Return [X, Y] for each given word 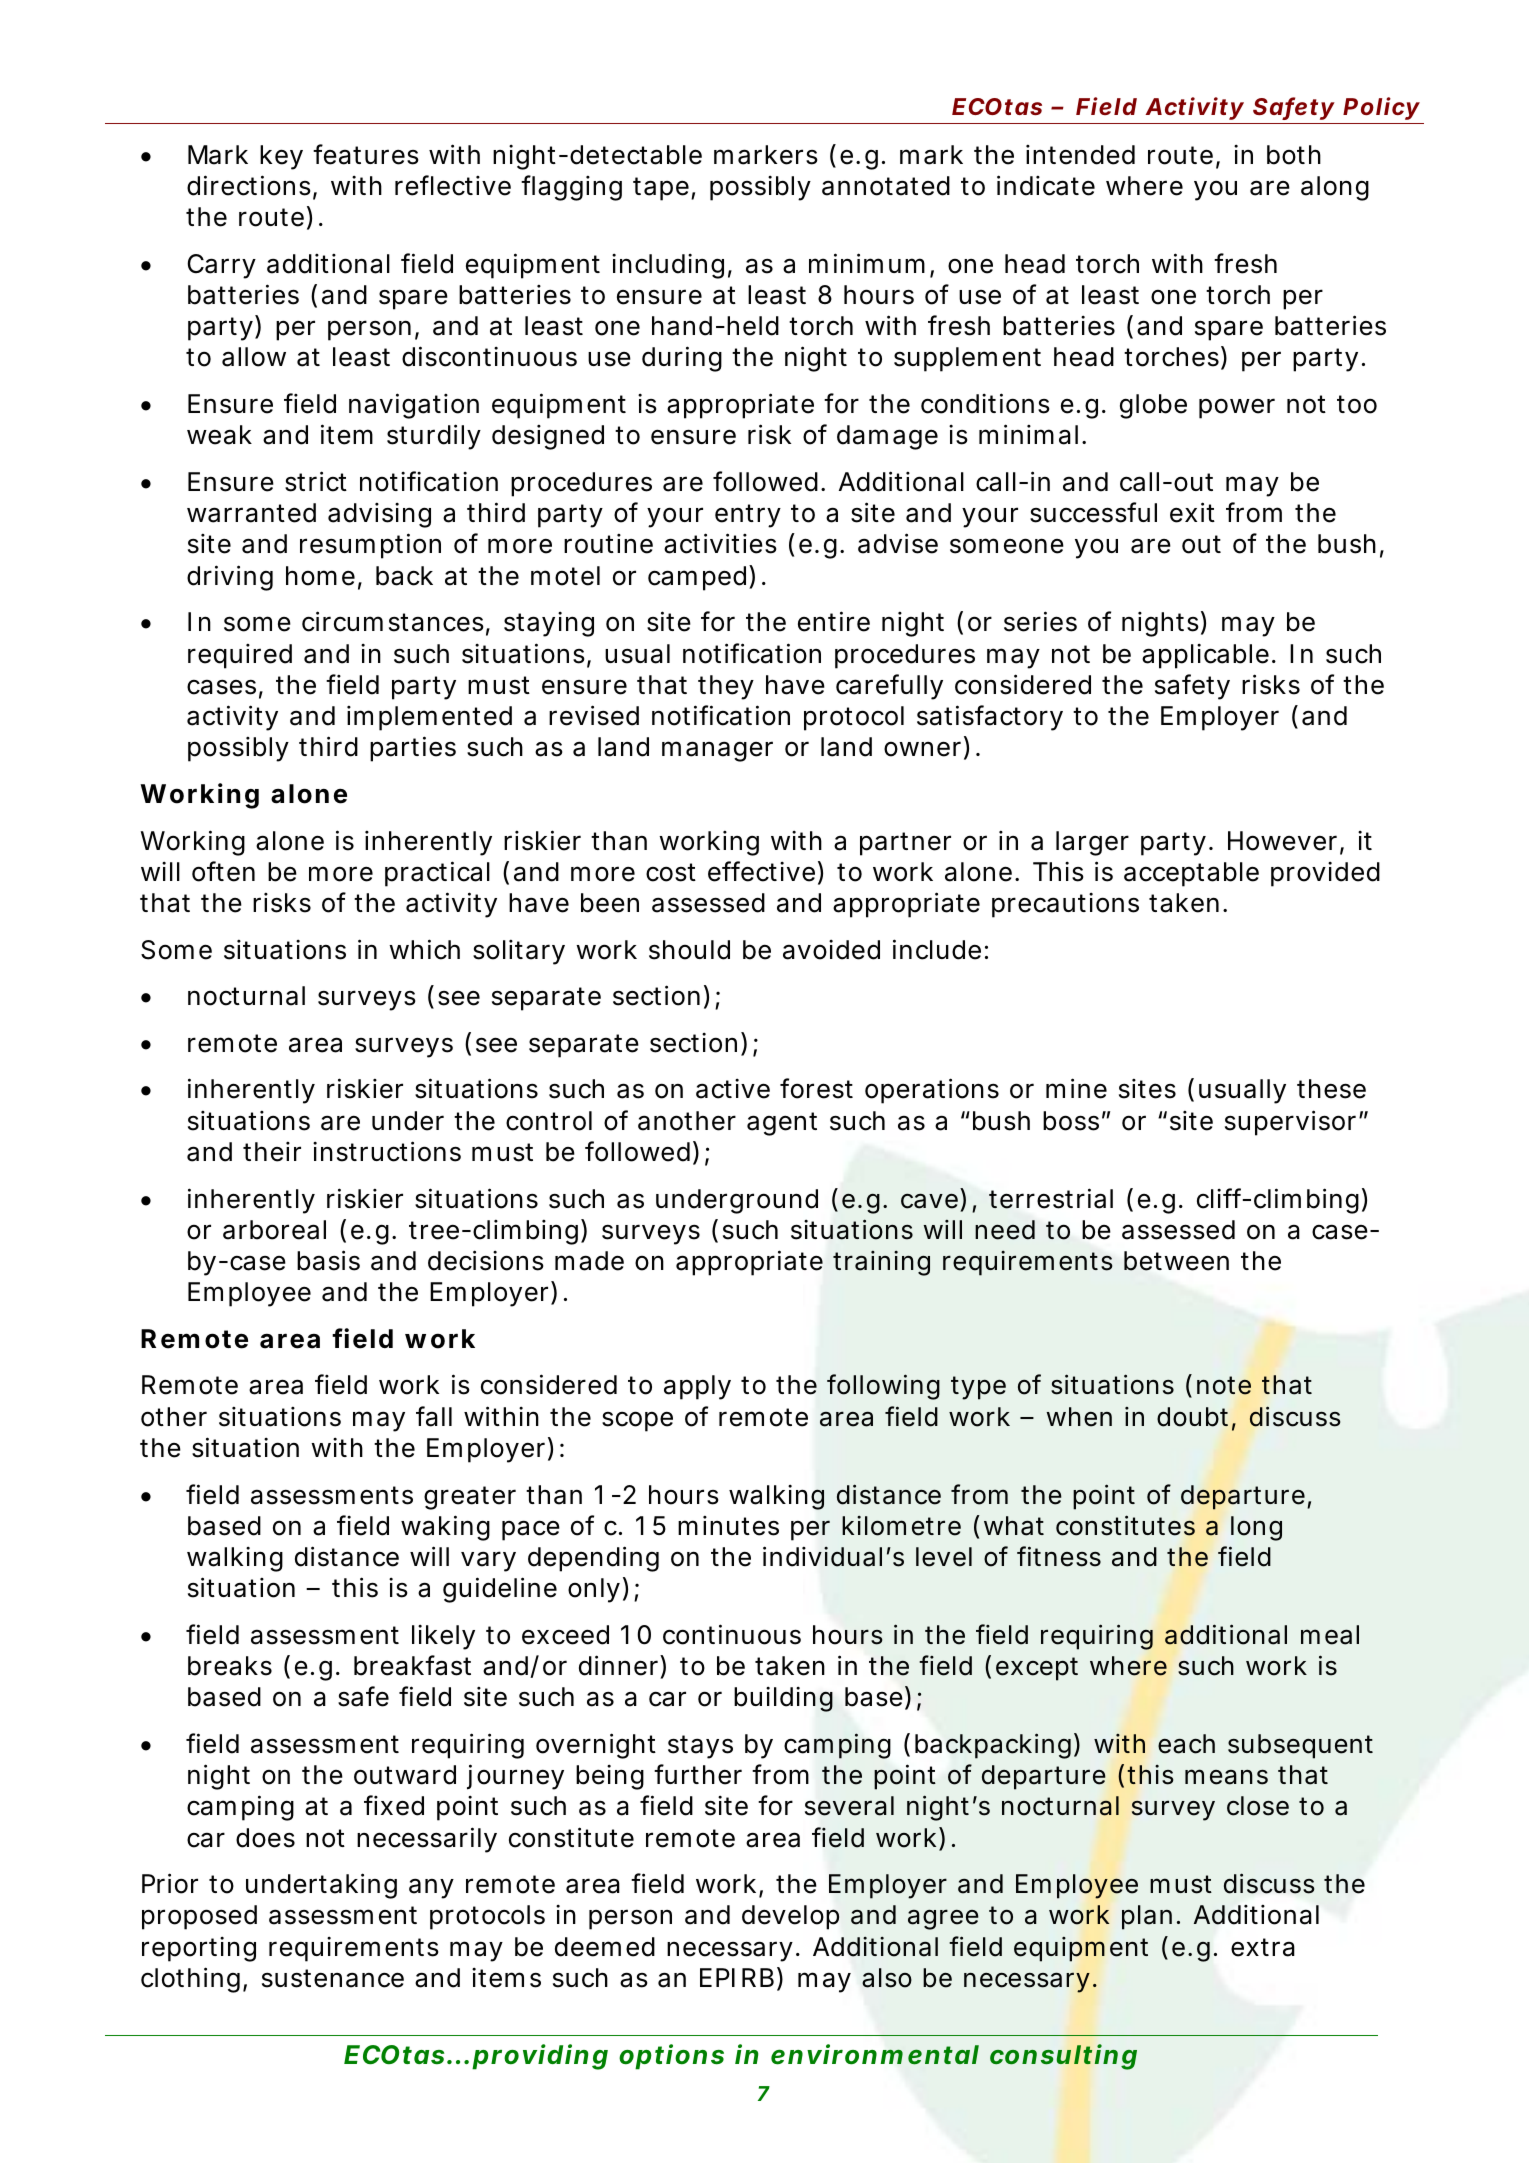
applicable [1205, 656]
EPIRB [737, 1977]
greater [470, 1498]
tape [661, 189]
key [281, 157]
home [320, 576]
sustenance [333, 1978]
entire [834, 621]
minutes [728, 1526]
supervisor [1290, 1123]
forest [816, 1088]
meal [1330, 1635]
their [272, 1152]
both [1294, 155]
